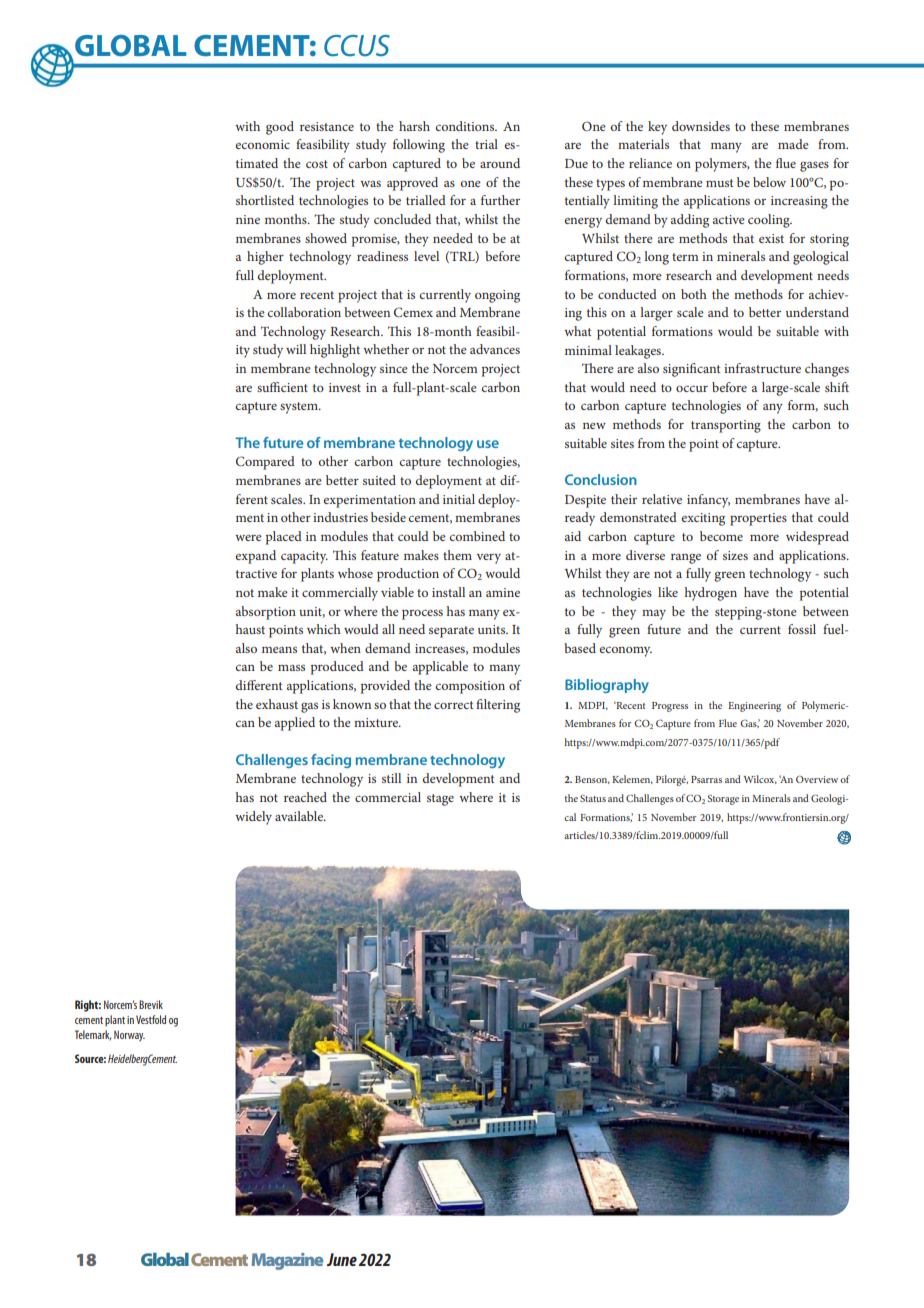 The height and width of the screenshot is (1308, 924). Describe the element at coordinates (129, 1036) in the screenshot. I see `Norway` at that location.
